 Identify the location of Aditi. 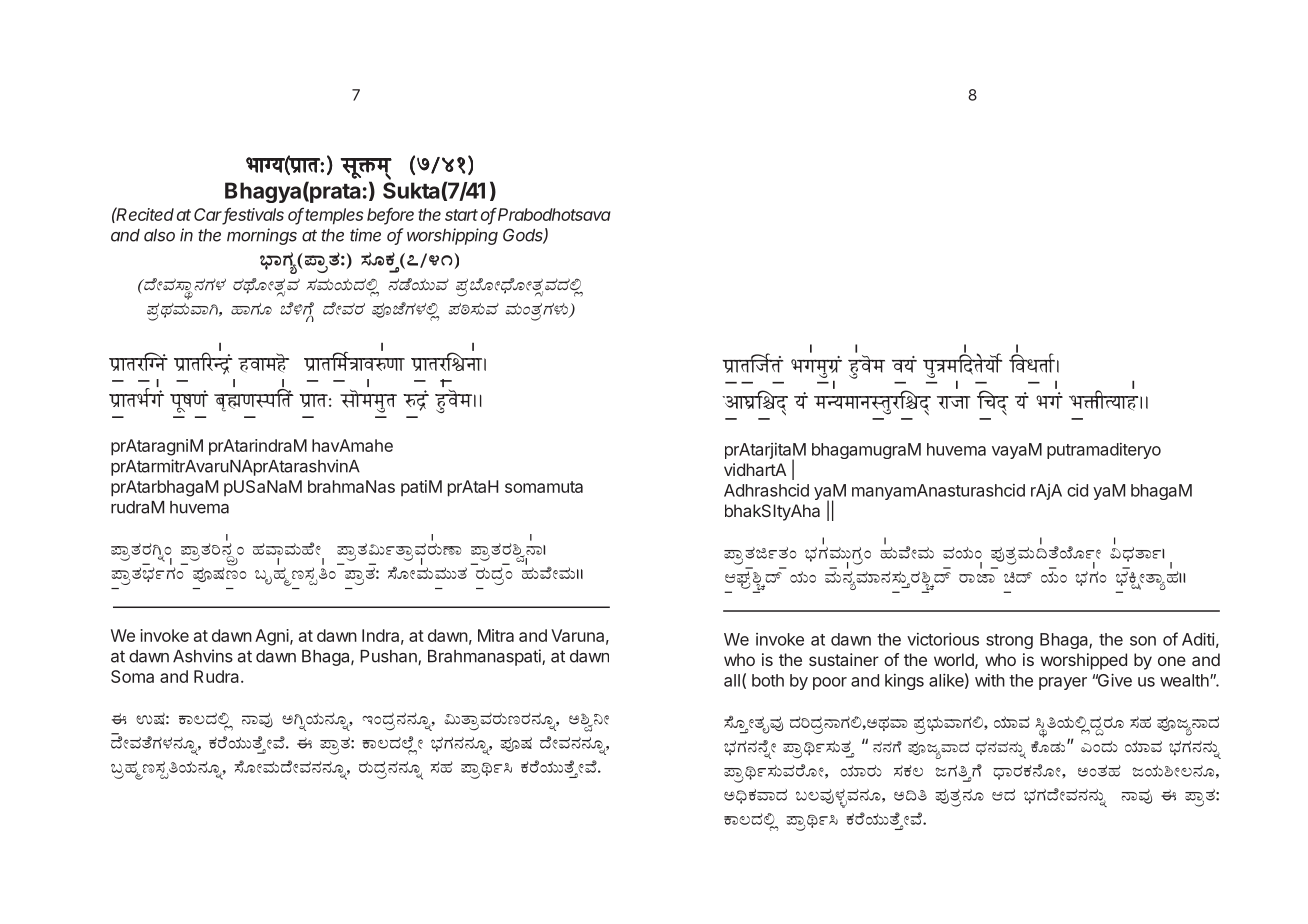
(1198, 639).
